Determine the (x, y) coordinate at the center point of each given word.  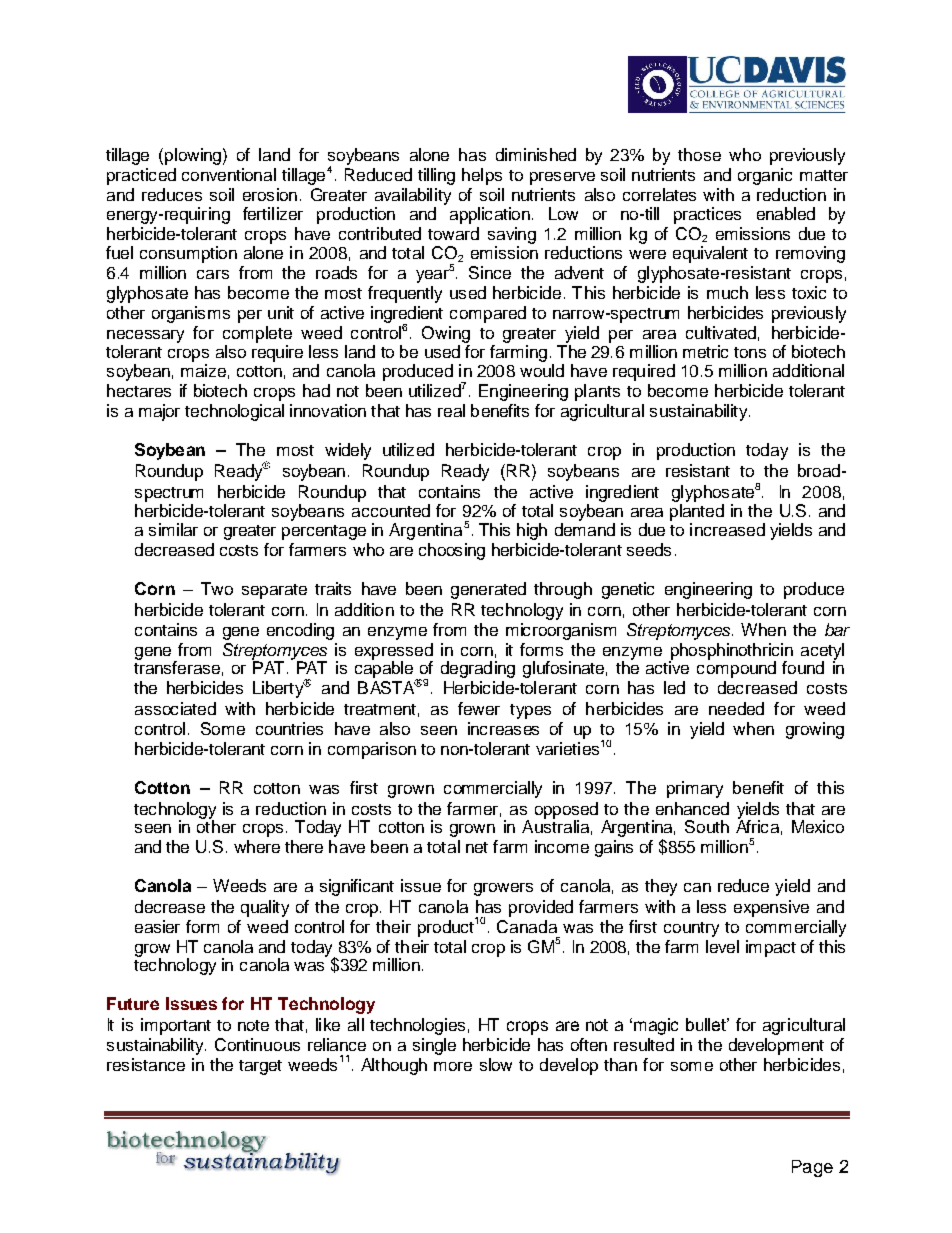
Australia (555, 825)
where (257, 846)
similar (173, 529)
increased (727, 529)
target (260, 1067)
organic (765, 176)
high (532, 531)
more (453, 1066)
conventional (229, 174)
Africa (757, 825)
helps (482, 176)
